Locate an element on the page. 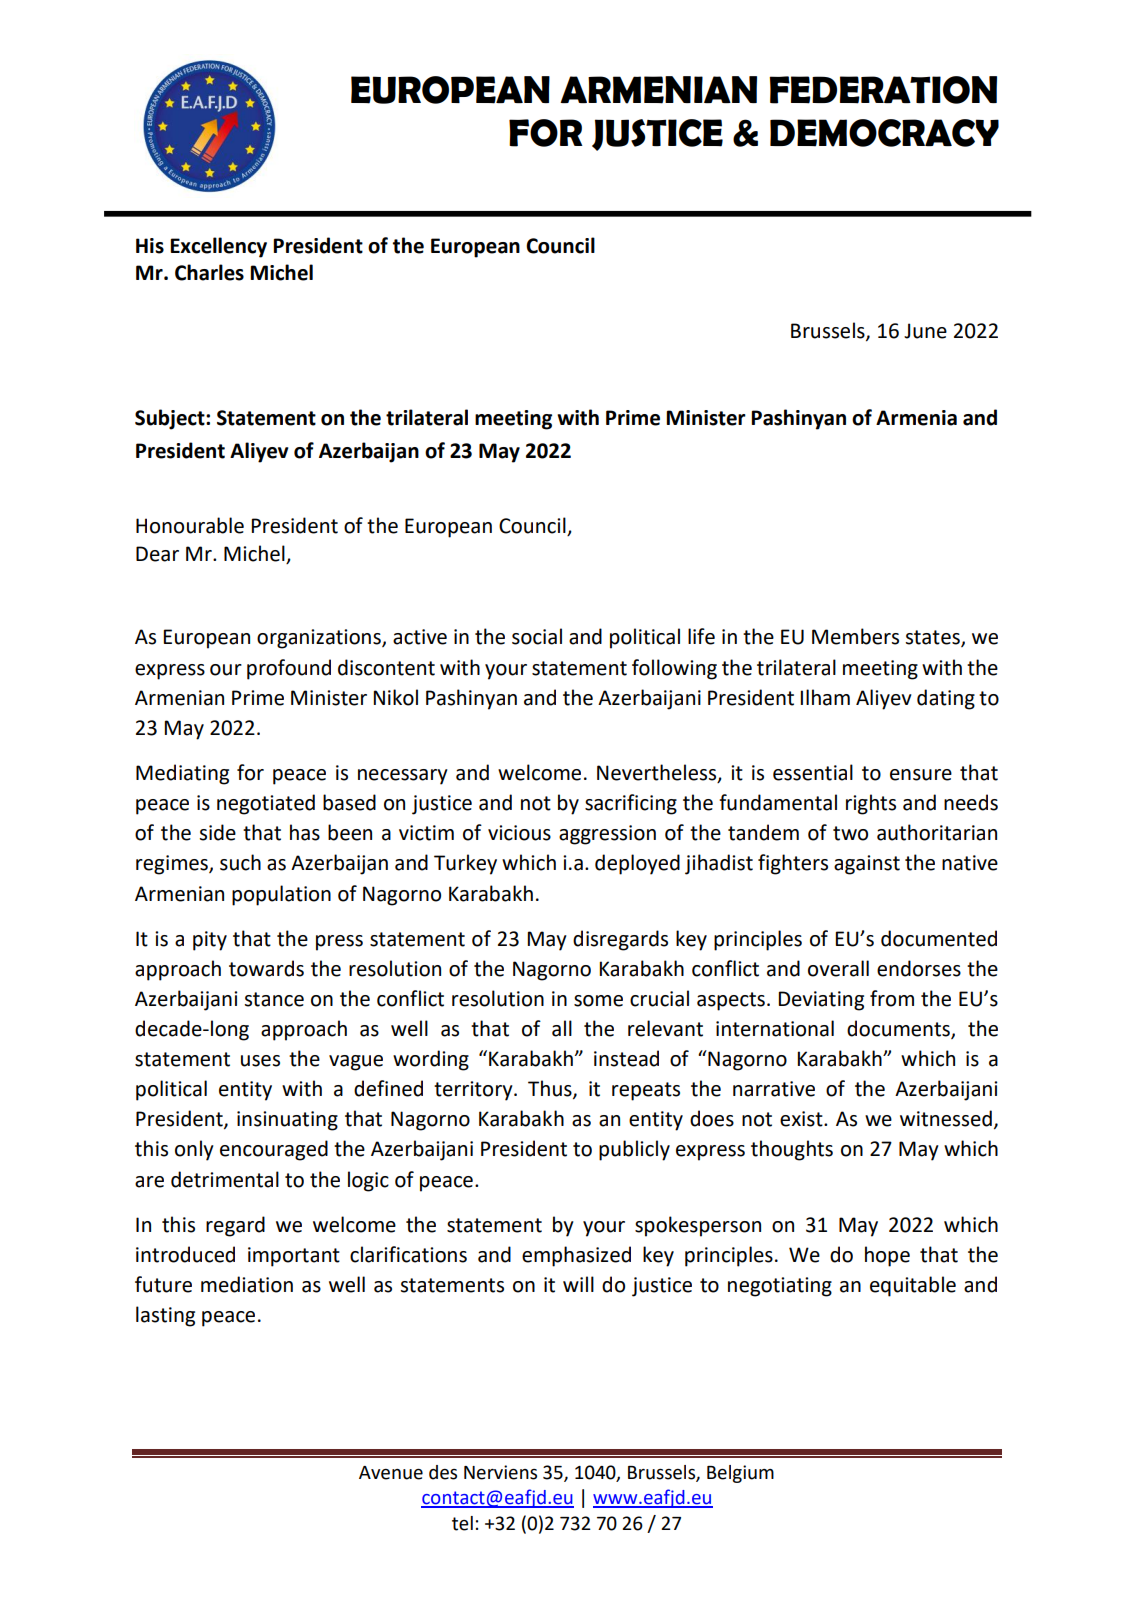  profound is located at coordinates (289, 669).
